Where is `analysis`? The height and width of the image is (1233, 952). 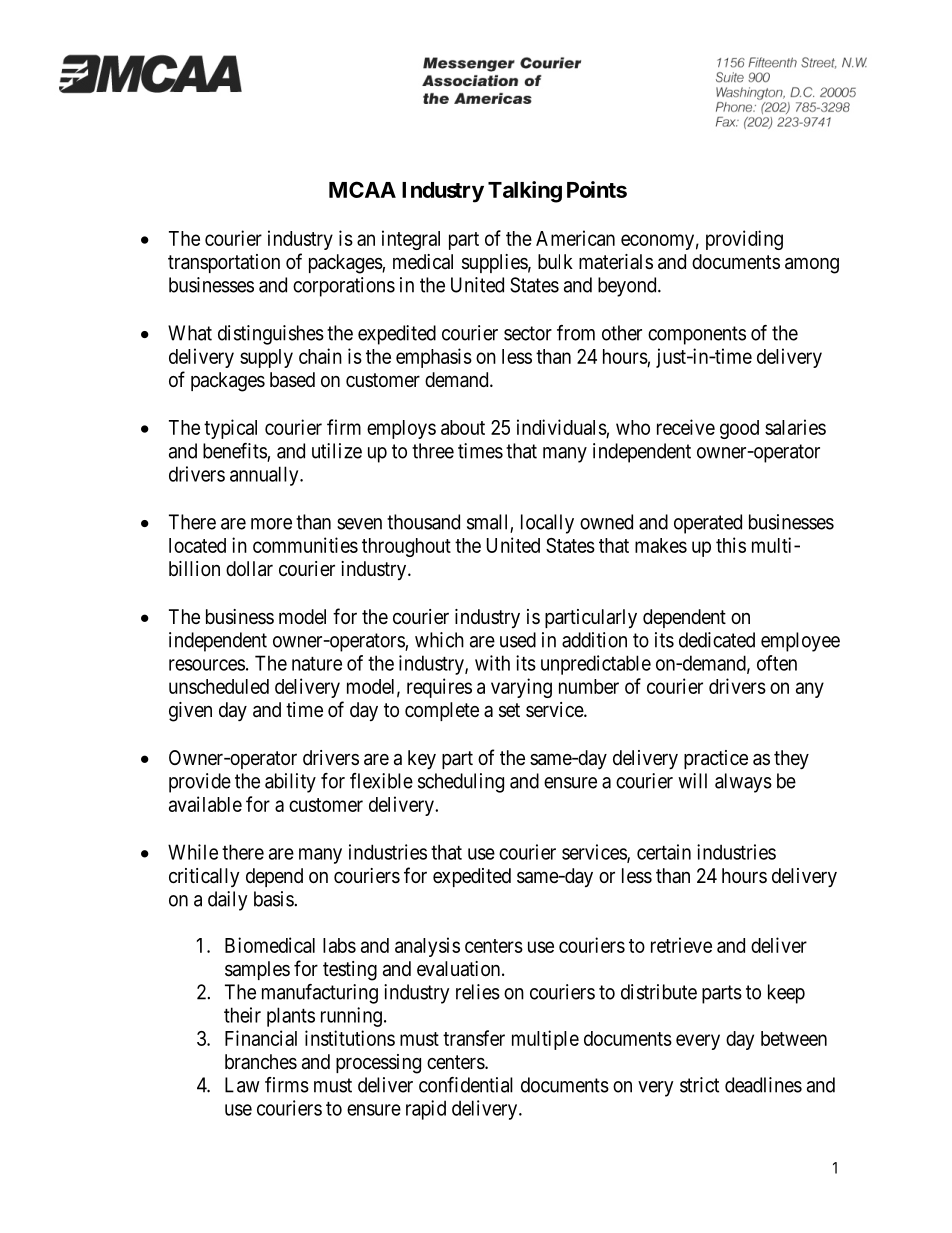
analysis is located at coordinates (427, 947).
